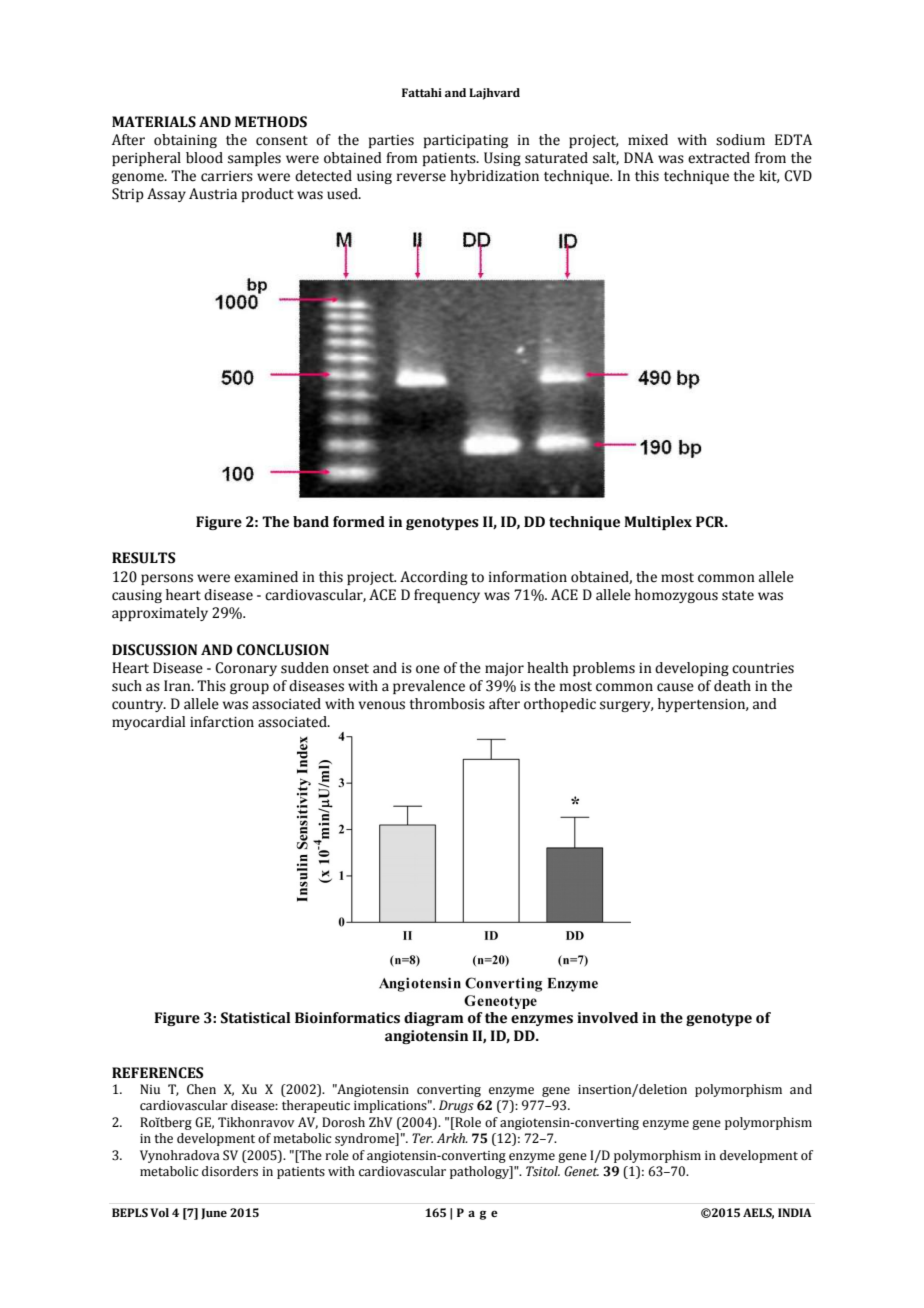 This screenshot has height=1308, width=924. Describe the element at coordinates (256, 1018) in the screenshot. I see `Statistical` at that location.
